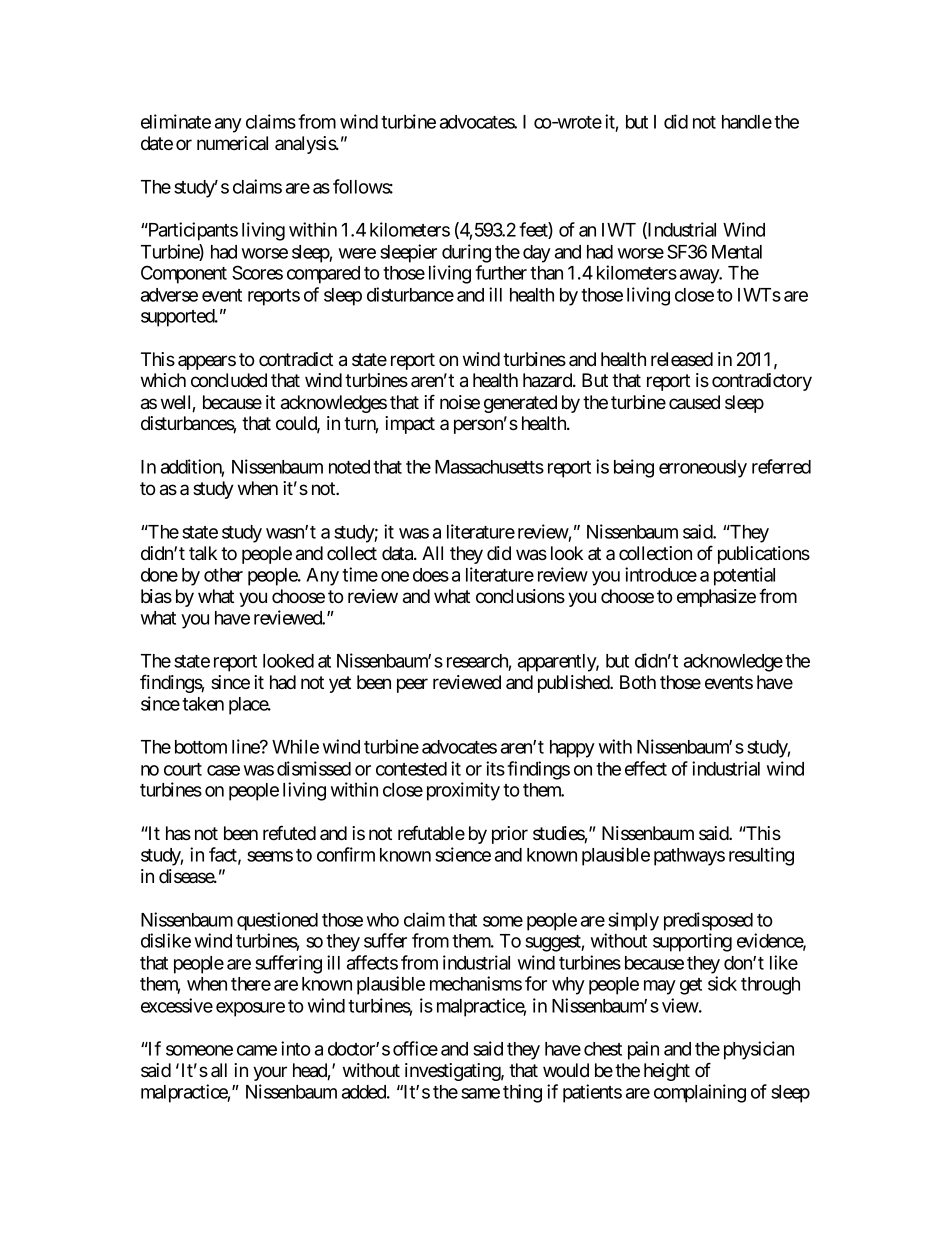 This screenshot has height=1233, width=952. What do you see at coordinates (489, 467) in the screenshot?
I see `Massachusetts` at bounding box center [489, 467].
